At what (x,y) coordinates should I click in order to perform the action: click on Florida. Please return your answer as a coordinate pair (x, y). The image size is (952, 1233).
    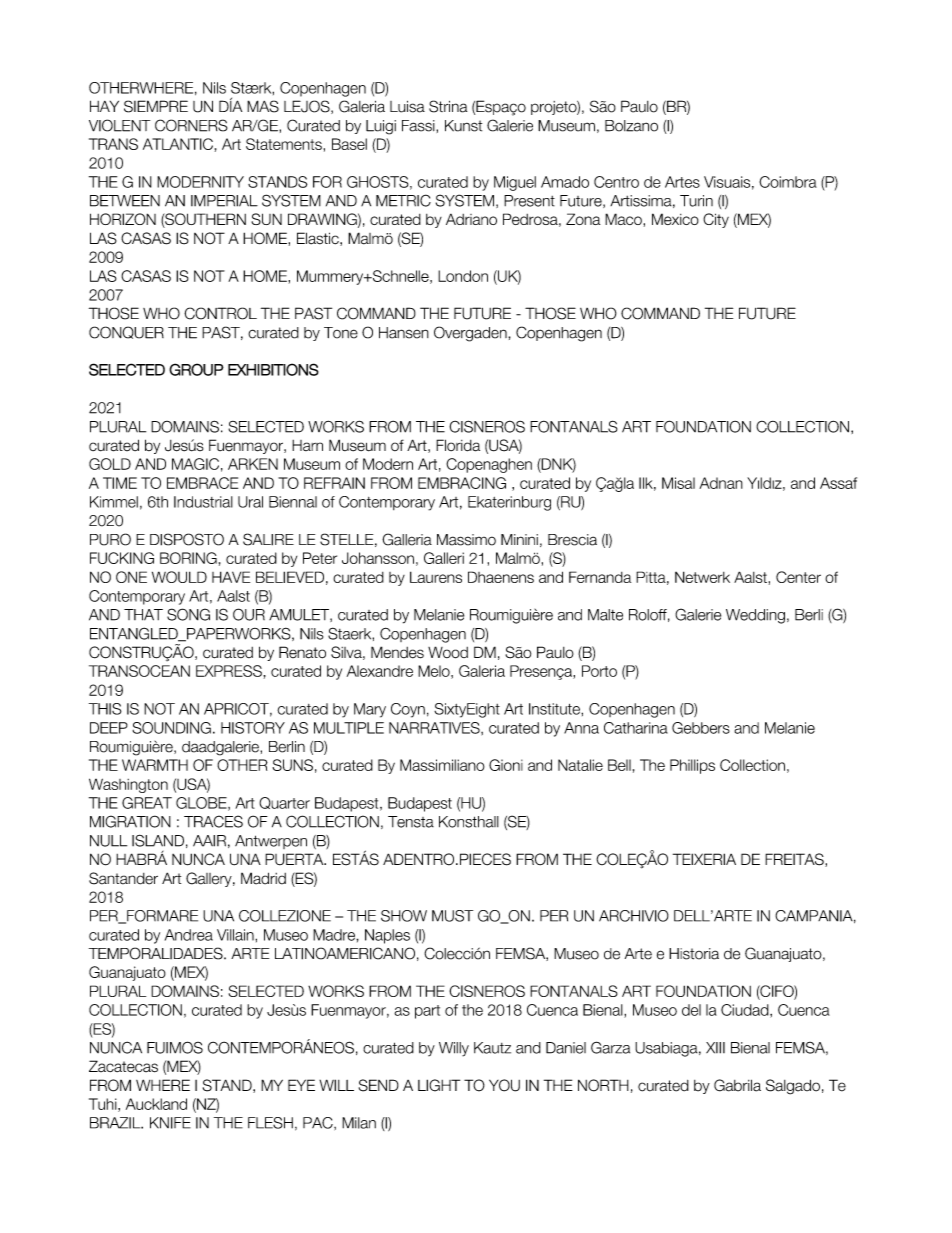
    Looking at the image, I should click on (458, 445).
